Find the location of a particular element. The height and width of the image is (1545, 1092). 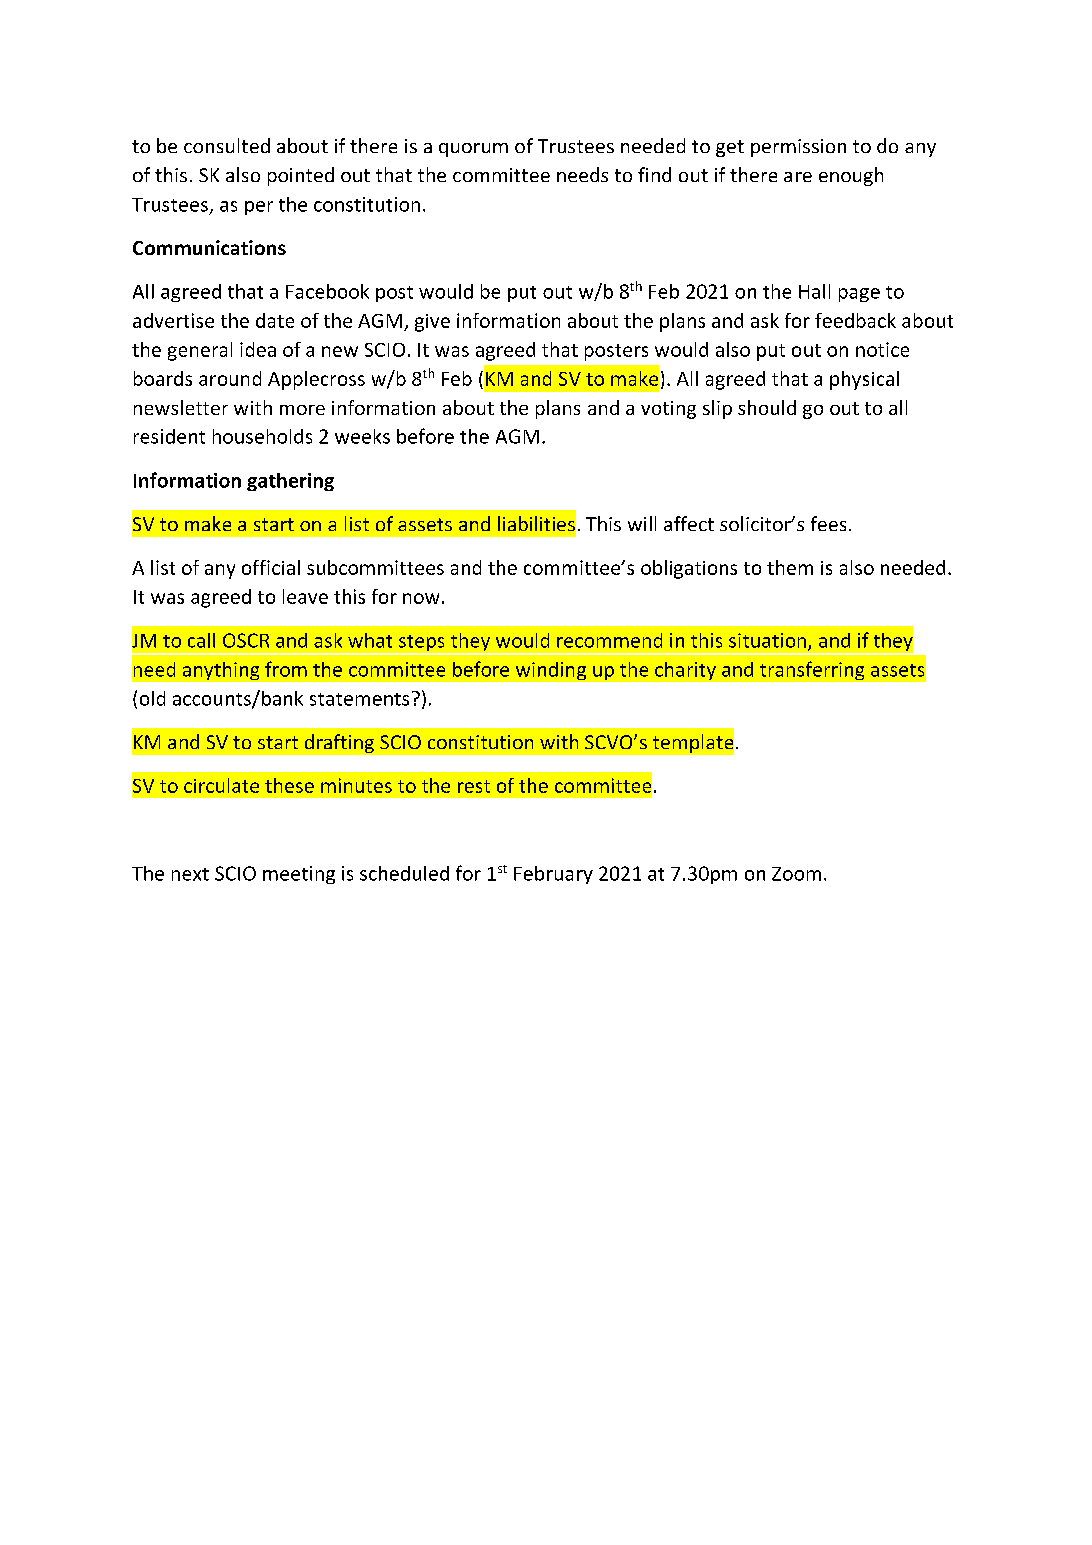

should is located at coordinates (767, 407).
